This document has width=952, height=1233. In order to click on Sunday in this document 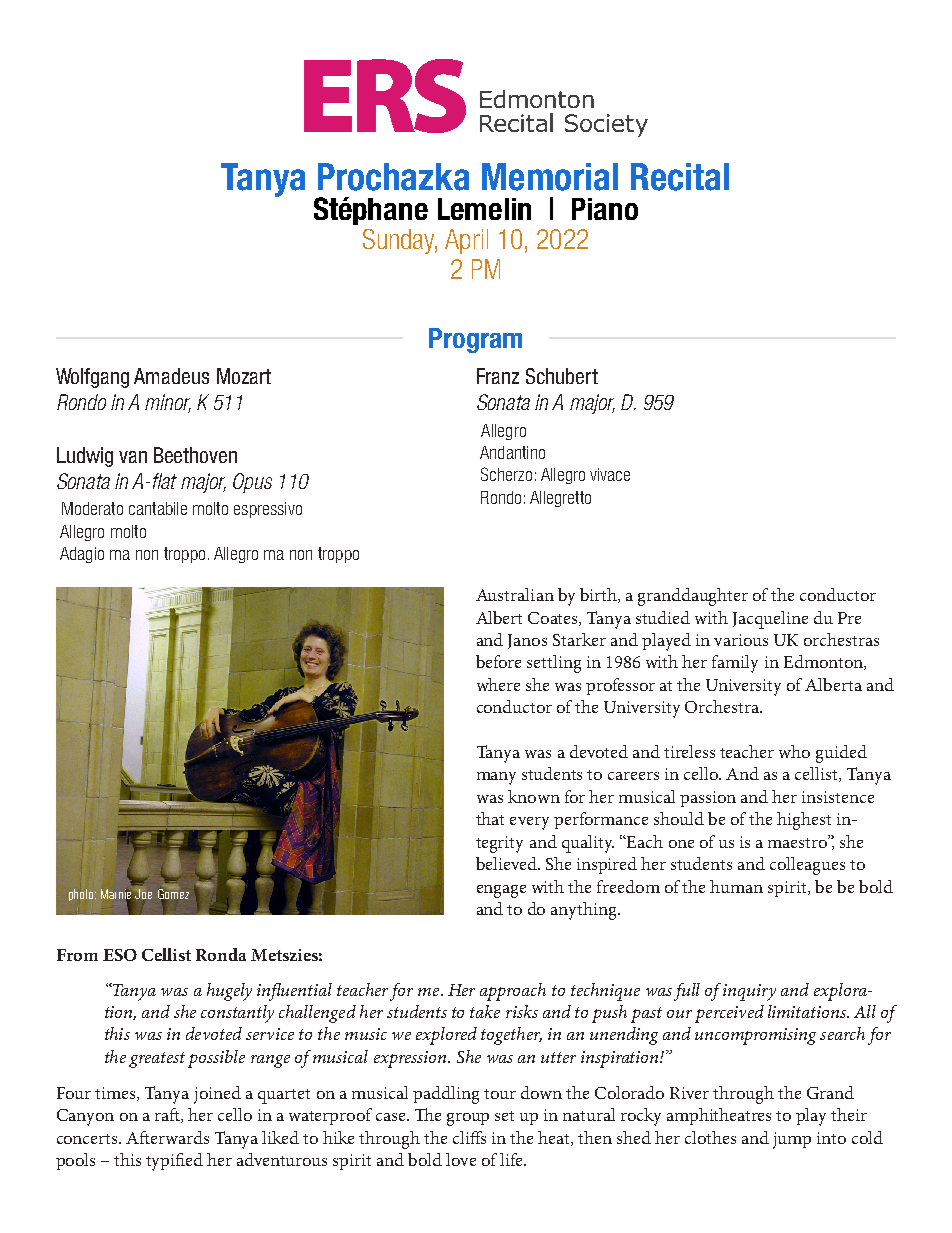, I will do `click(400, 241)`.
